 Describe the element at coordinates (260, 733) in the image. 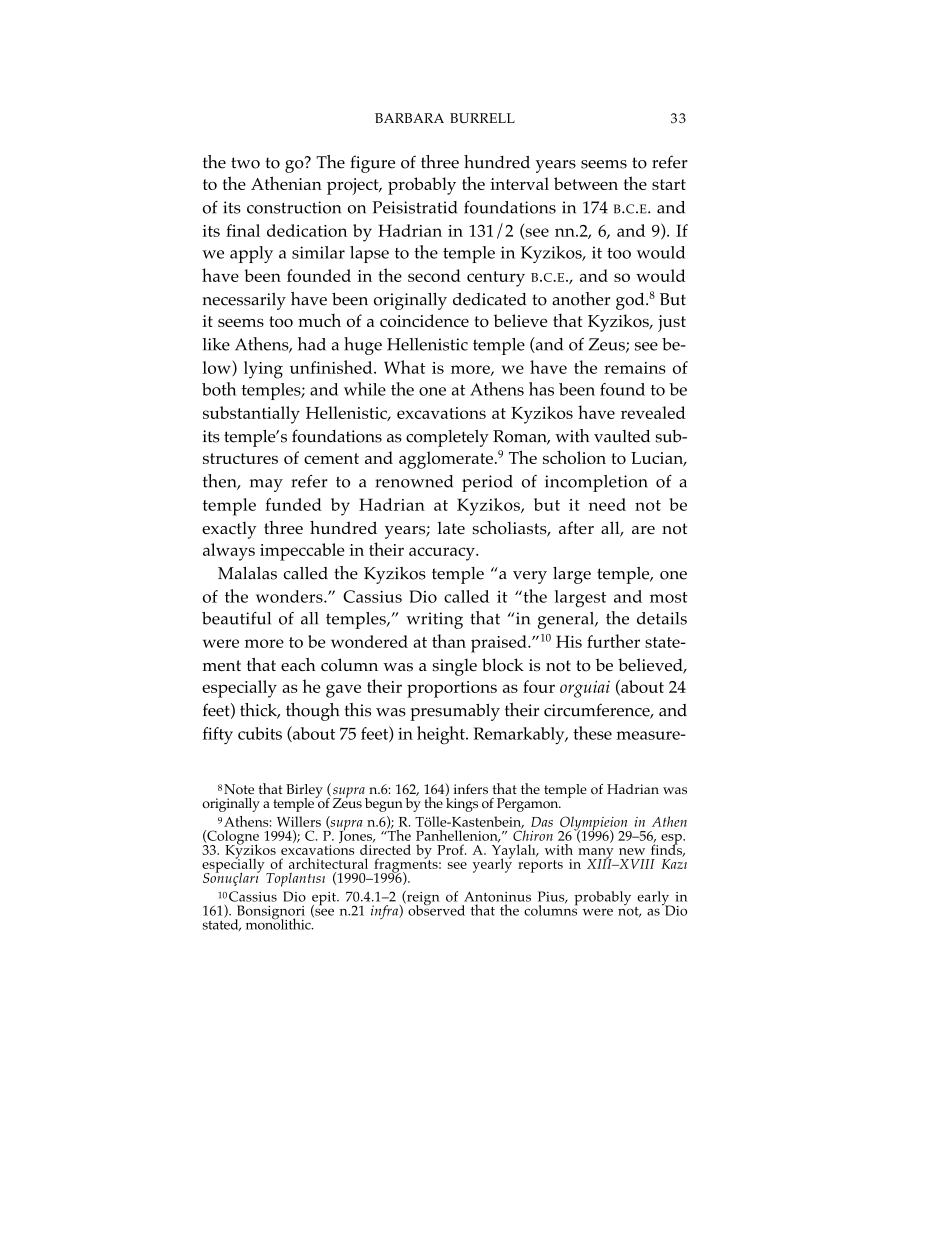

I see `cubits` at that location.
